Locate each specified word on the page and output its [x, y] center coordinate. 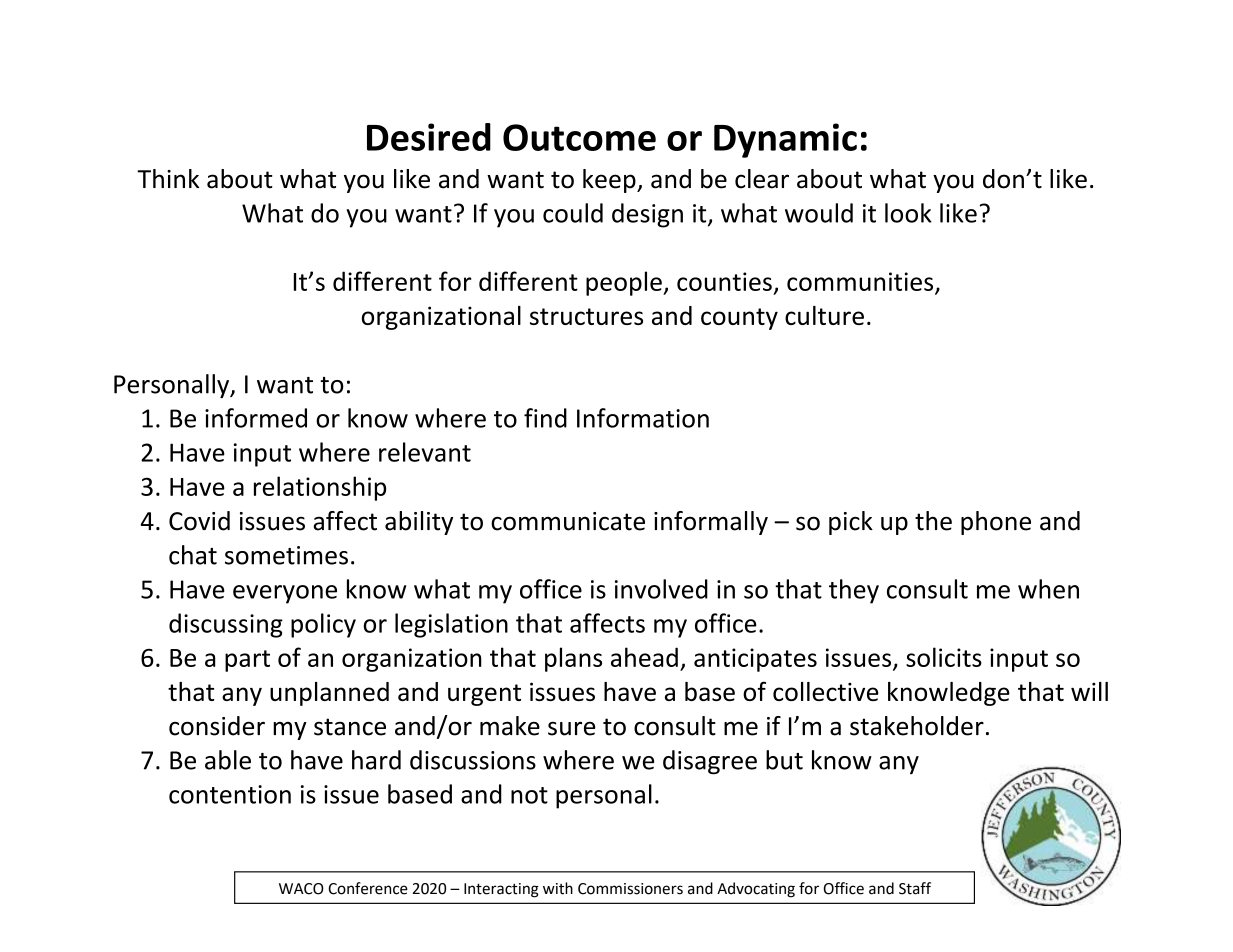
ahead [644, 657]
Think [168, 178]
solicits [944, 657]
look [908, 213]
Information [643, 418]
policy [323, 625]
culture [824, 315]
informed [256, 418]
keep [610, 181]
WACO [301, 889]
